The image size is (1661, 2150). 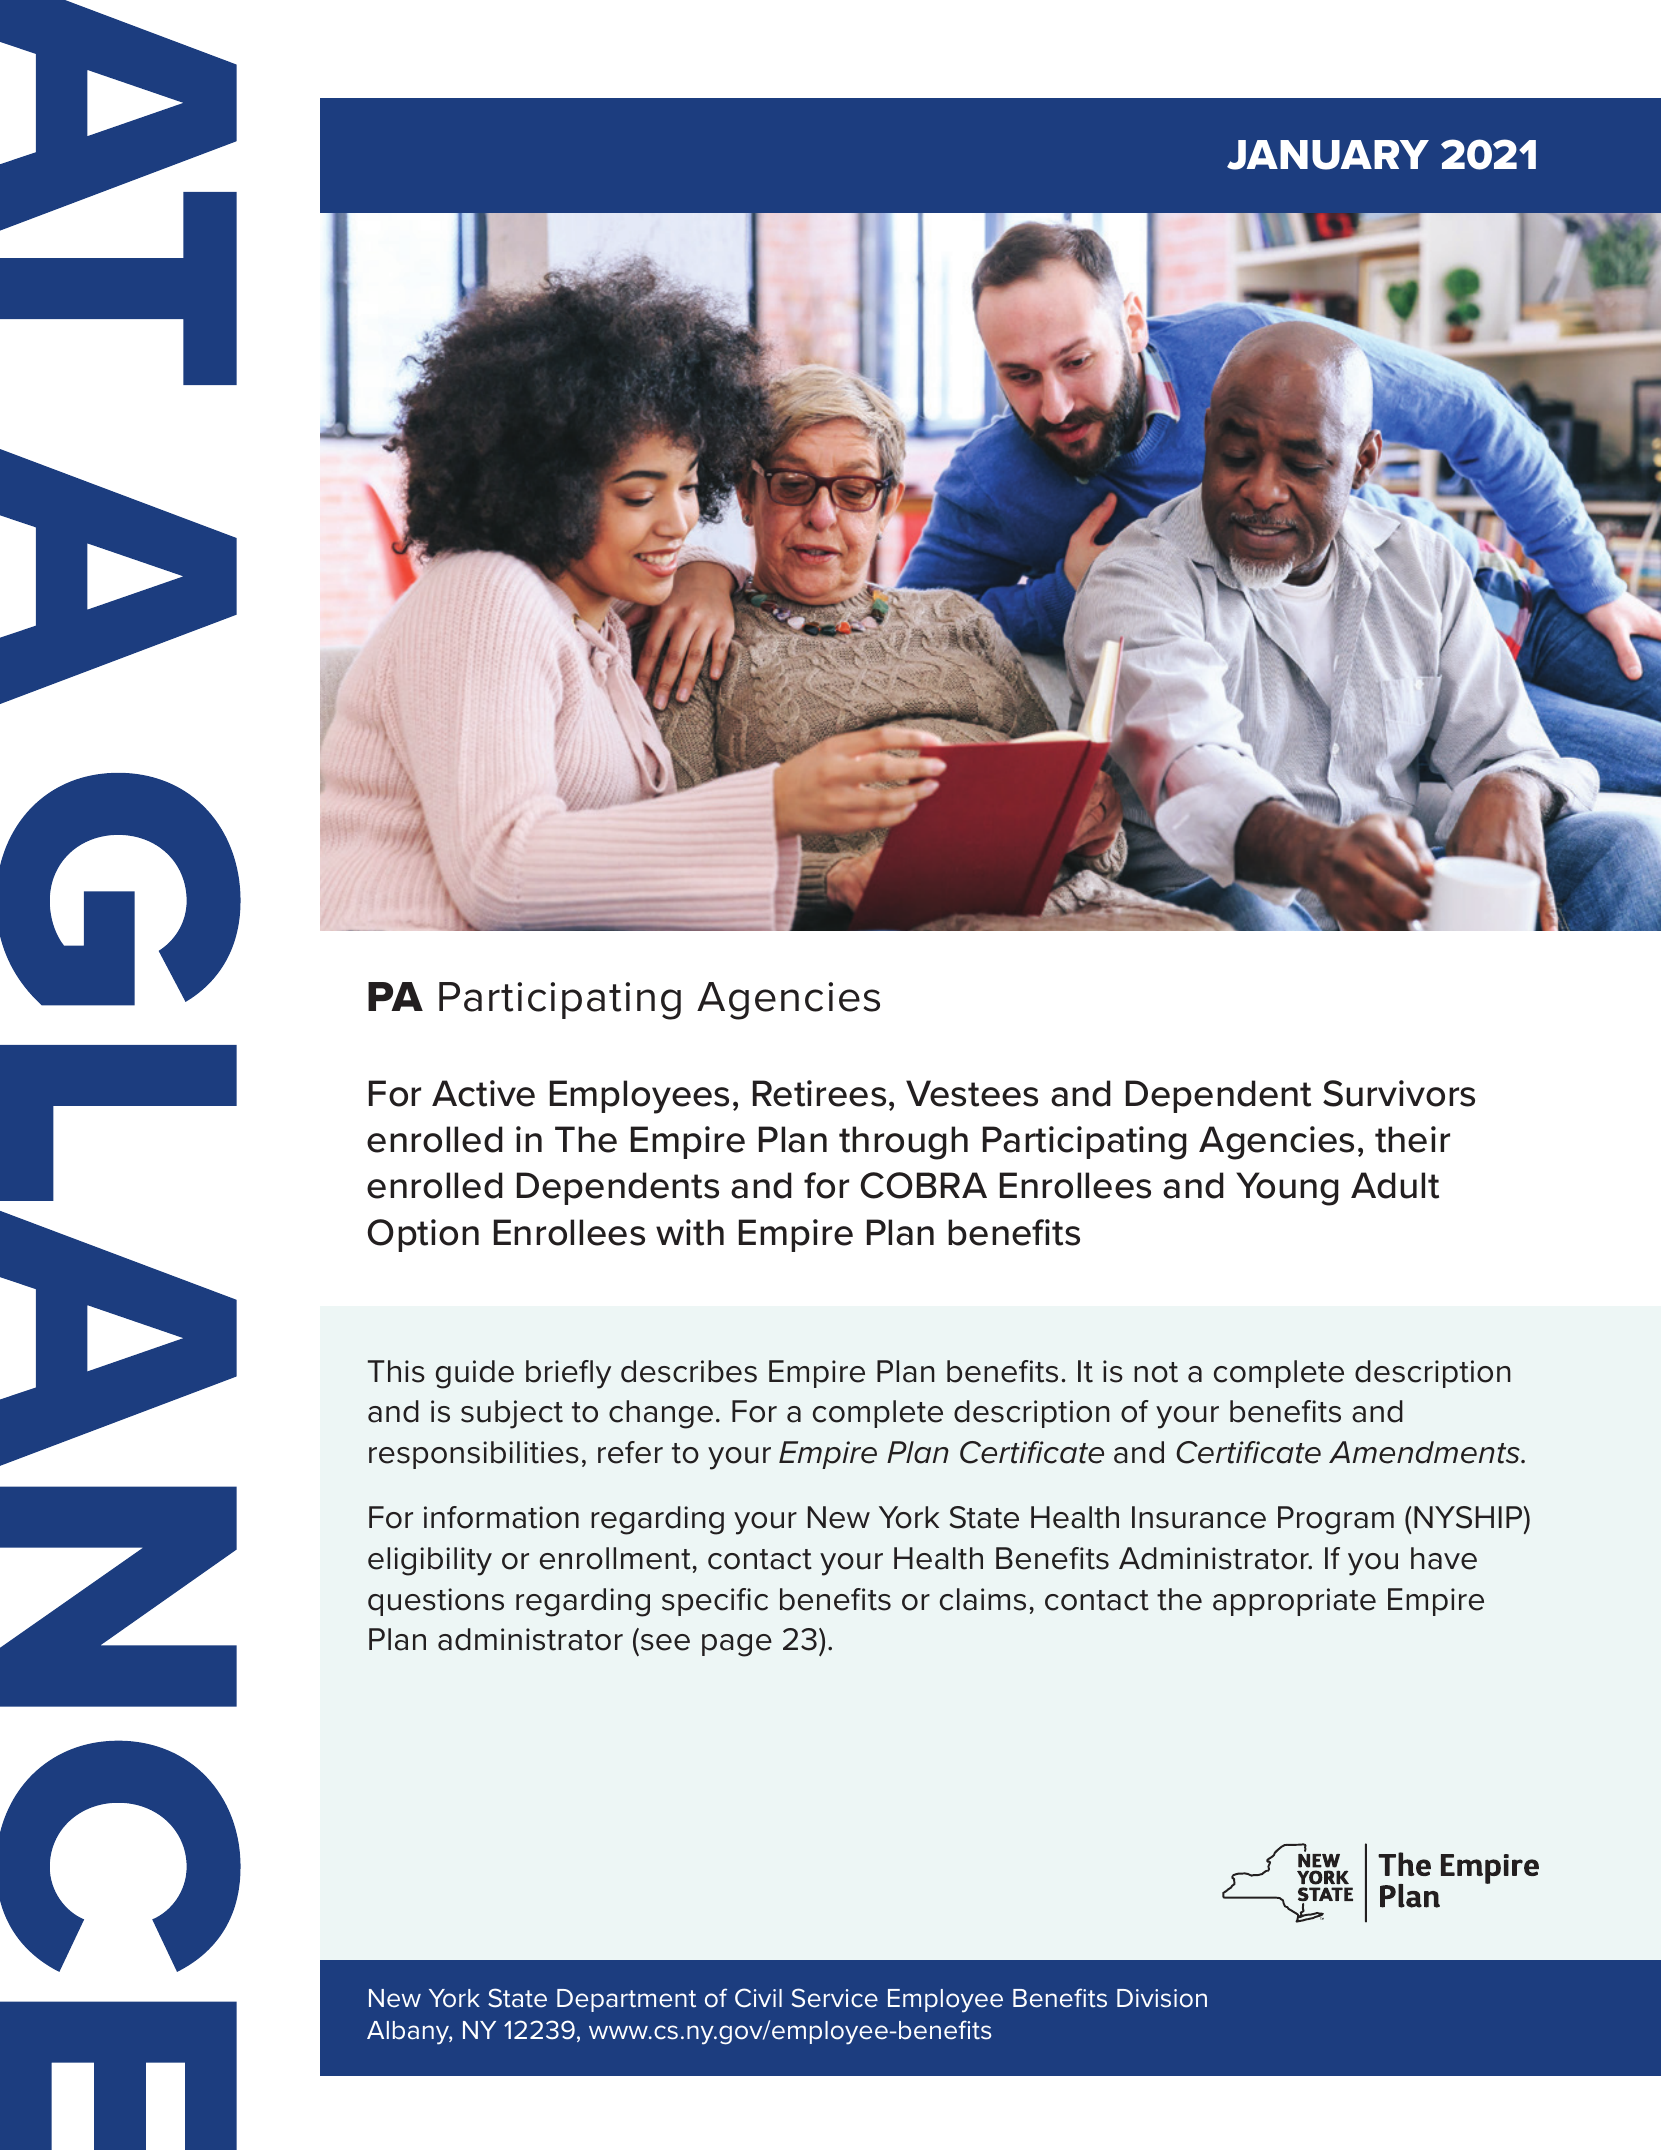 I want to click on their, so click(x=1412, y=1139).
